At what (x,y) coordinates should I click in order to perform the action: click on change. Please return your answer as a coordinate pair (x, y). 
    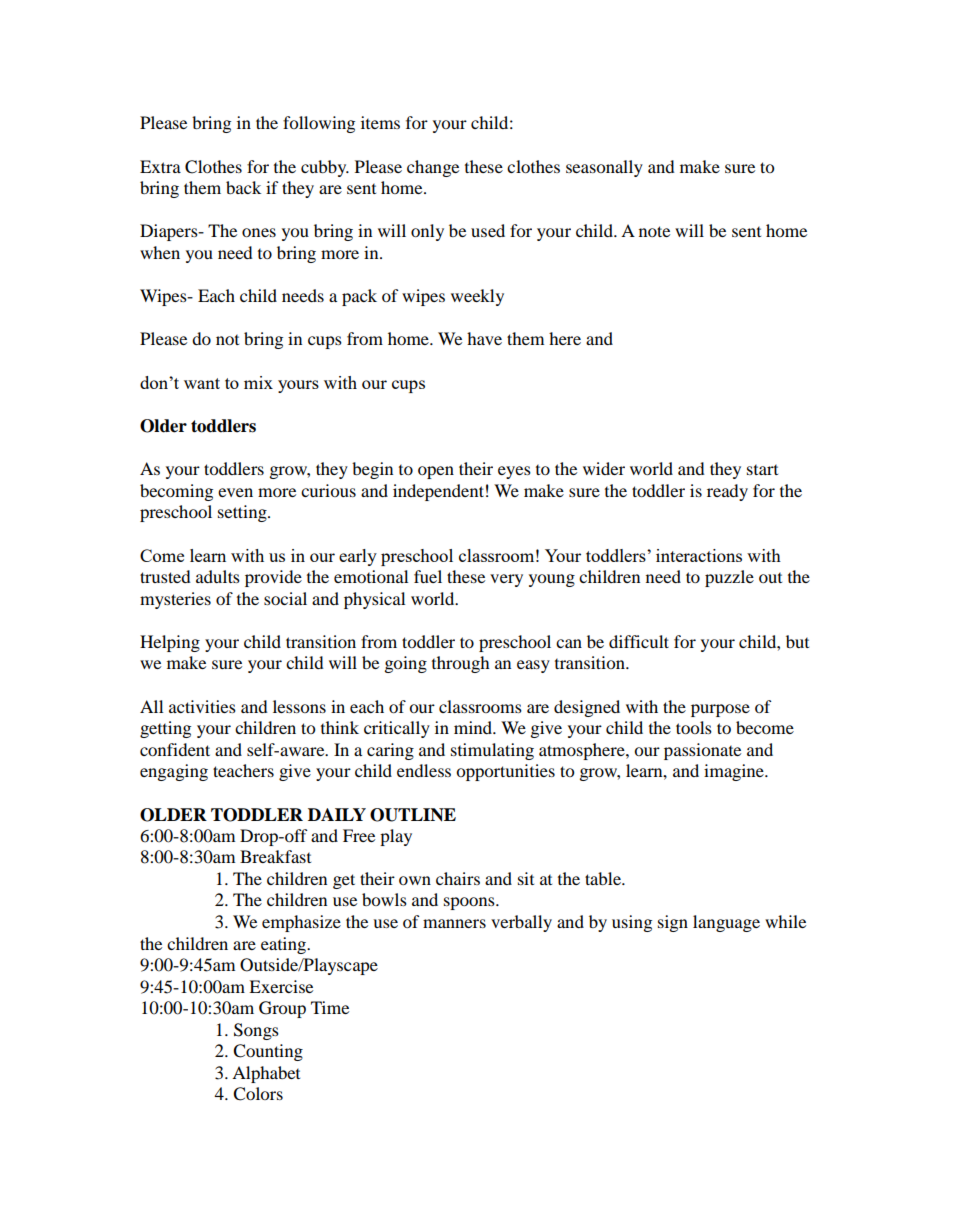
    Looking at the image, I should click on (433, 168).
